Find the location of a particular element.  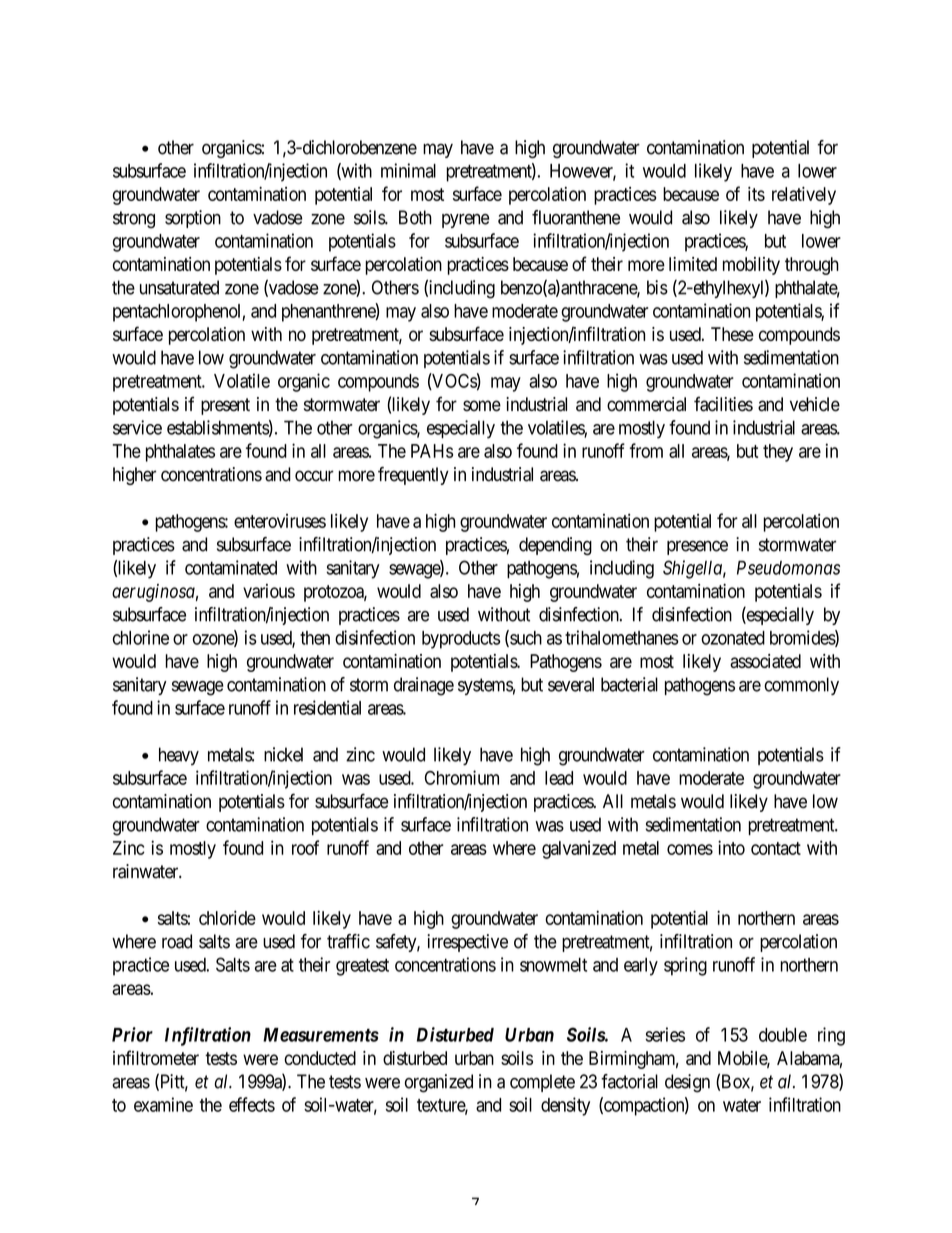

its is located at coordinates (756, 194).
